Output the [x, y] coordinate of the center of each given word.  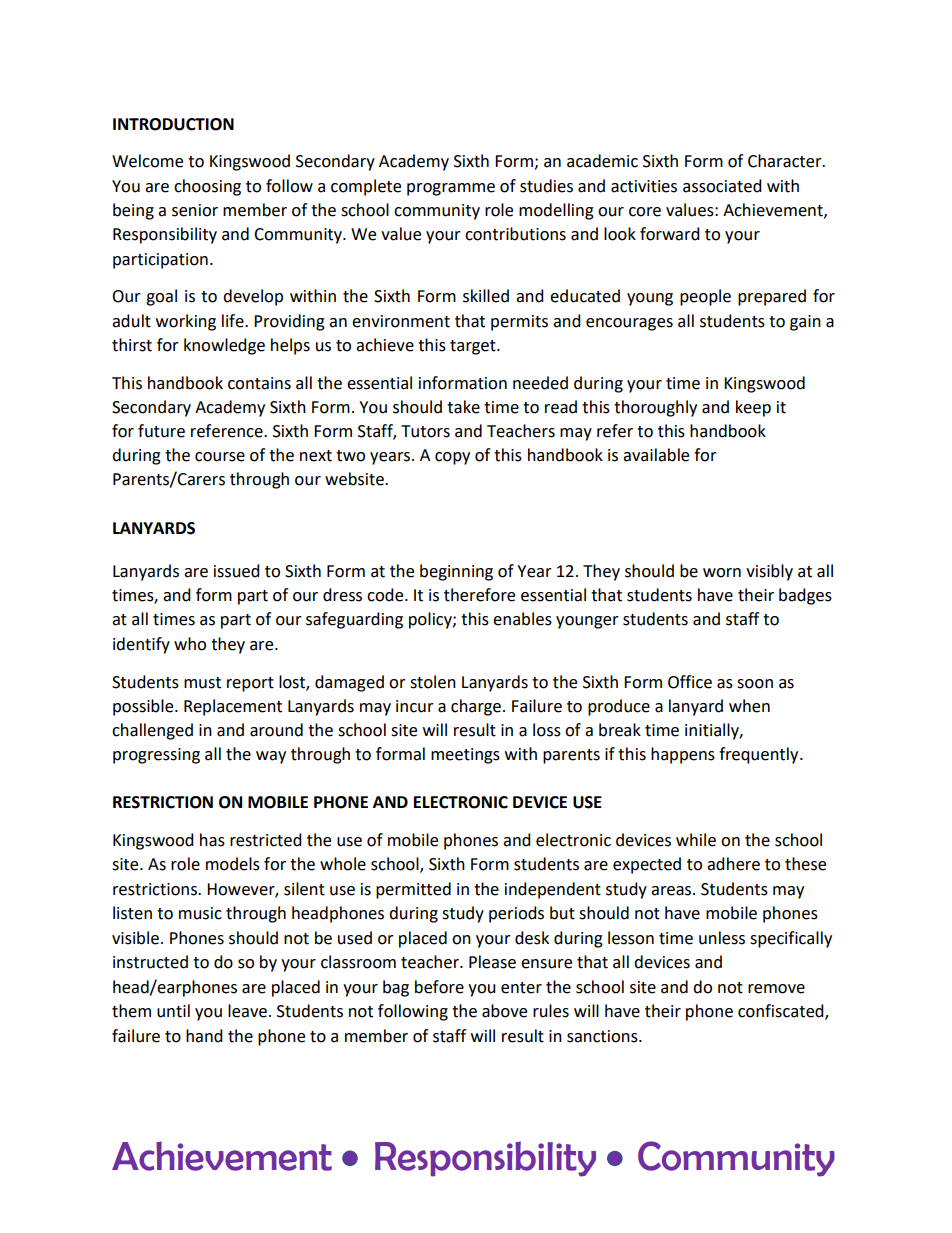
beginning [456, 572]
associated [722, 186]
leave [247, 1011]
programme [451, 189]
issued [237, 571]
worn [722, 573]
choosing [207, 187]
